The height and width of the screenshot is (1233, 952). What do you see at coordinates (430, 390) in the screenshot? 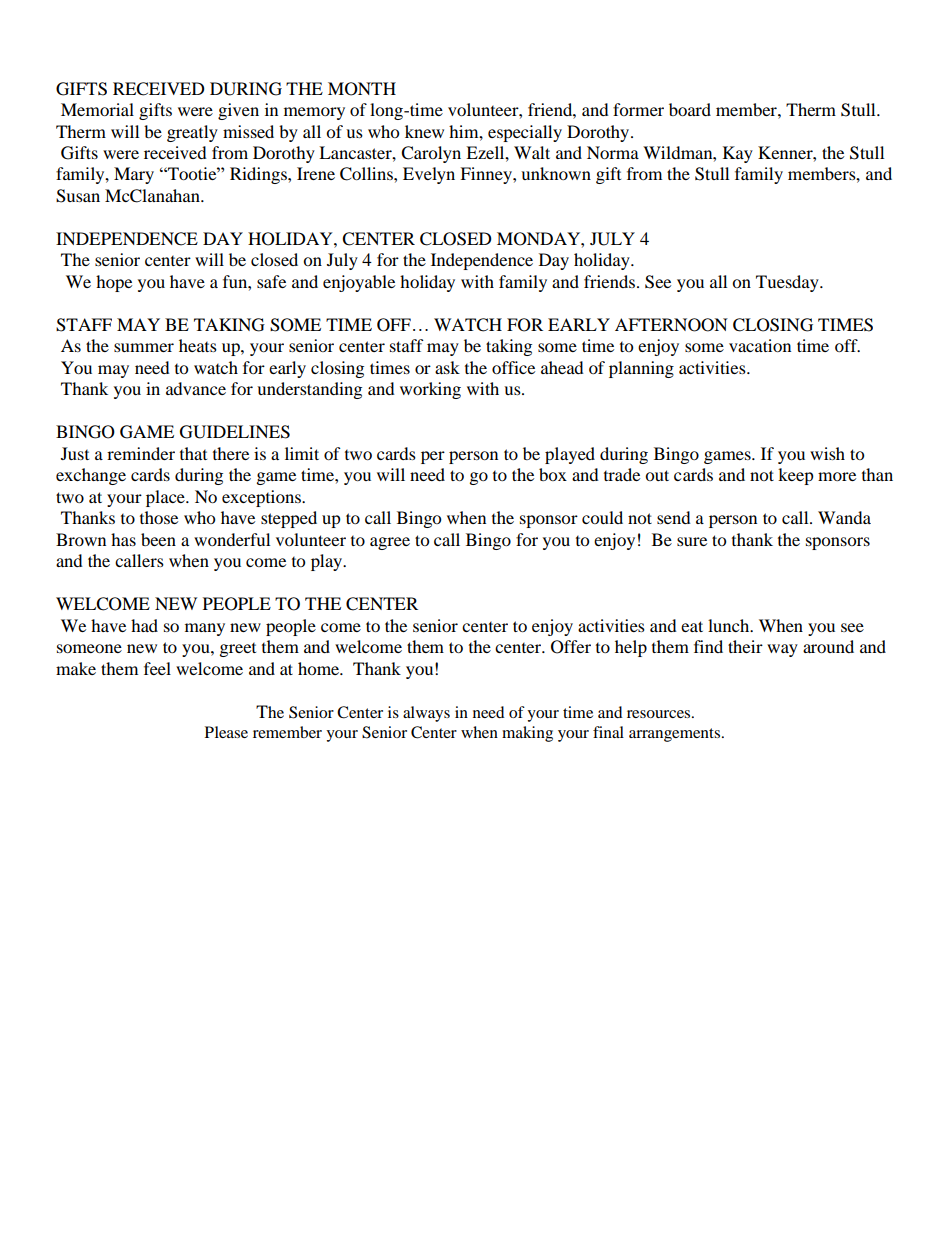
I see `working` at bounding box center [430, 390].
